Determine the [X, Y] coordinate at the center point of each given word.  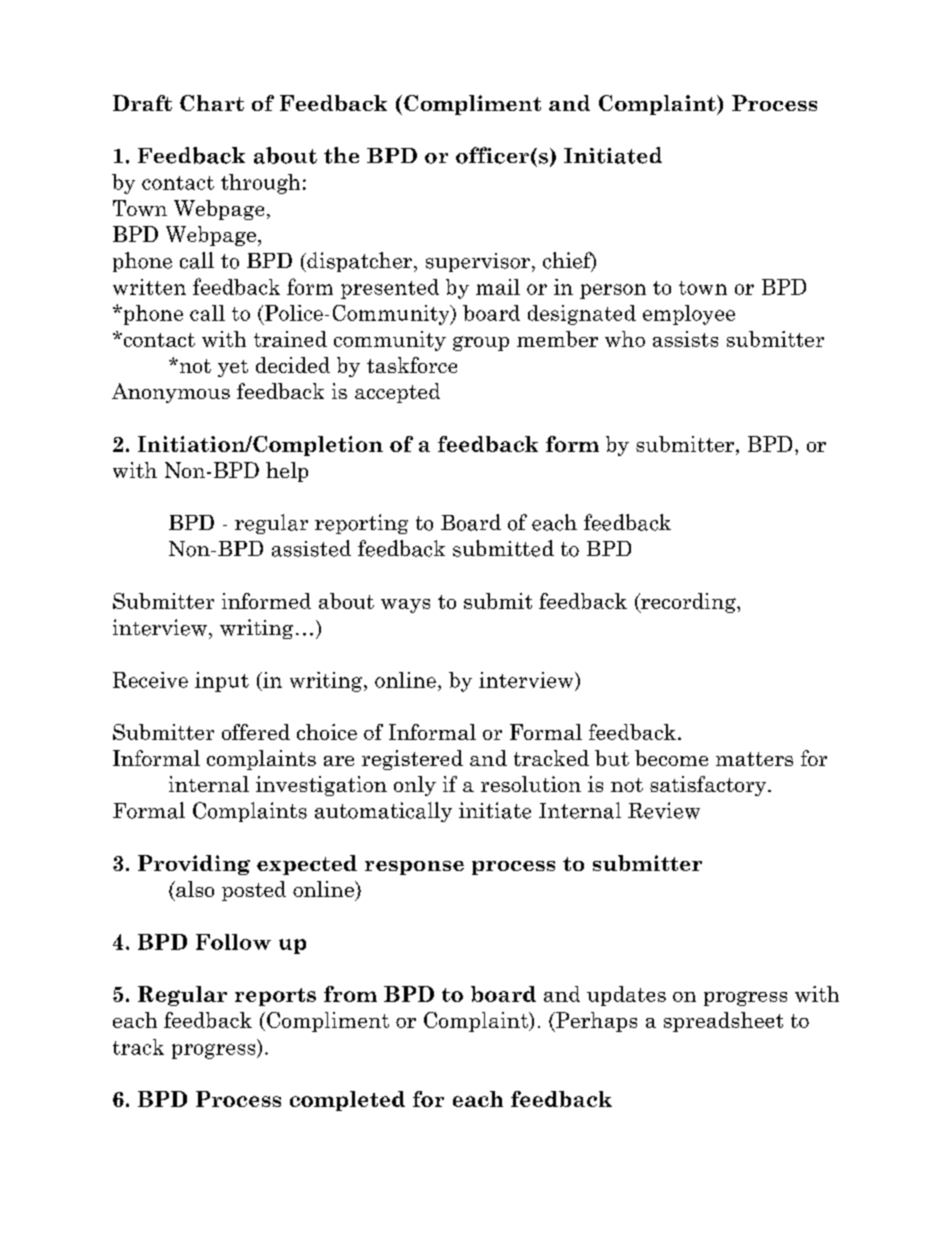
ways [405, 606]
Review [664, 810]
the [341, 155]
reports [275, 997]
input [222, 682]
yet [233, 368]
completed [347, 1101]
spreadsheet [723, 1022]
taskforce [412, 365]
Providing [194, 865]
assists [685, 339]
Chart [212, 103]
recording [688, 603]
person [613, 291]
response [414, 868]
